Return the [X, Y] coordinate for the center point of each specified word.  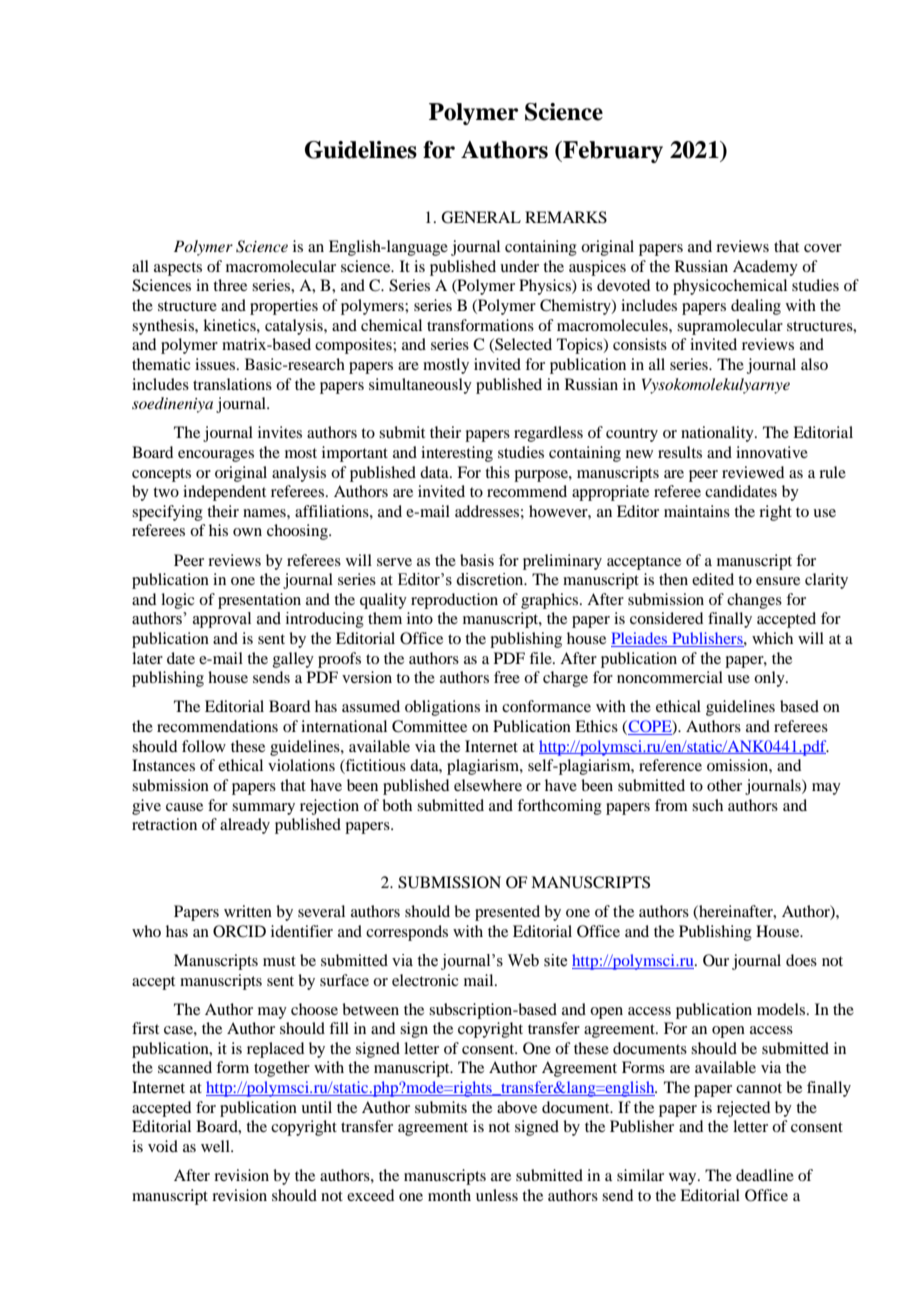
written [248, 911]
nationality [718, 434]
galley [293, 660]
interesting [457, 454]
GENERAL [481, 217]
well [216, 1146]
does [801, 960]
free [507, 677]
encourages [216, 456]
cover [823, 248]
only [770, 679]
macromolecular [281, 266]
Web [523, 960]
